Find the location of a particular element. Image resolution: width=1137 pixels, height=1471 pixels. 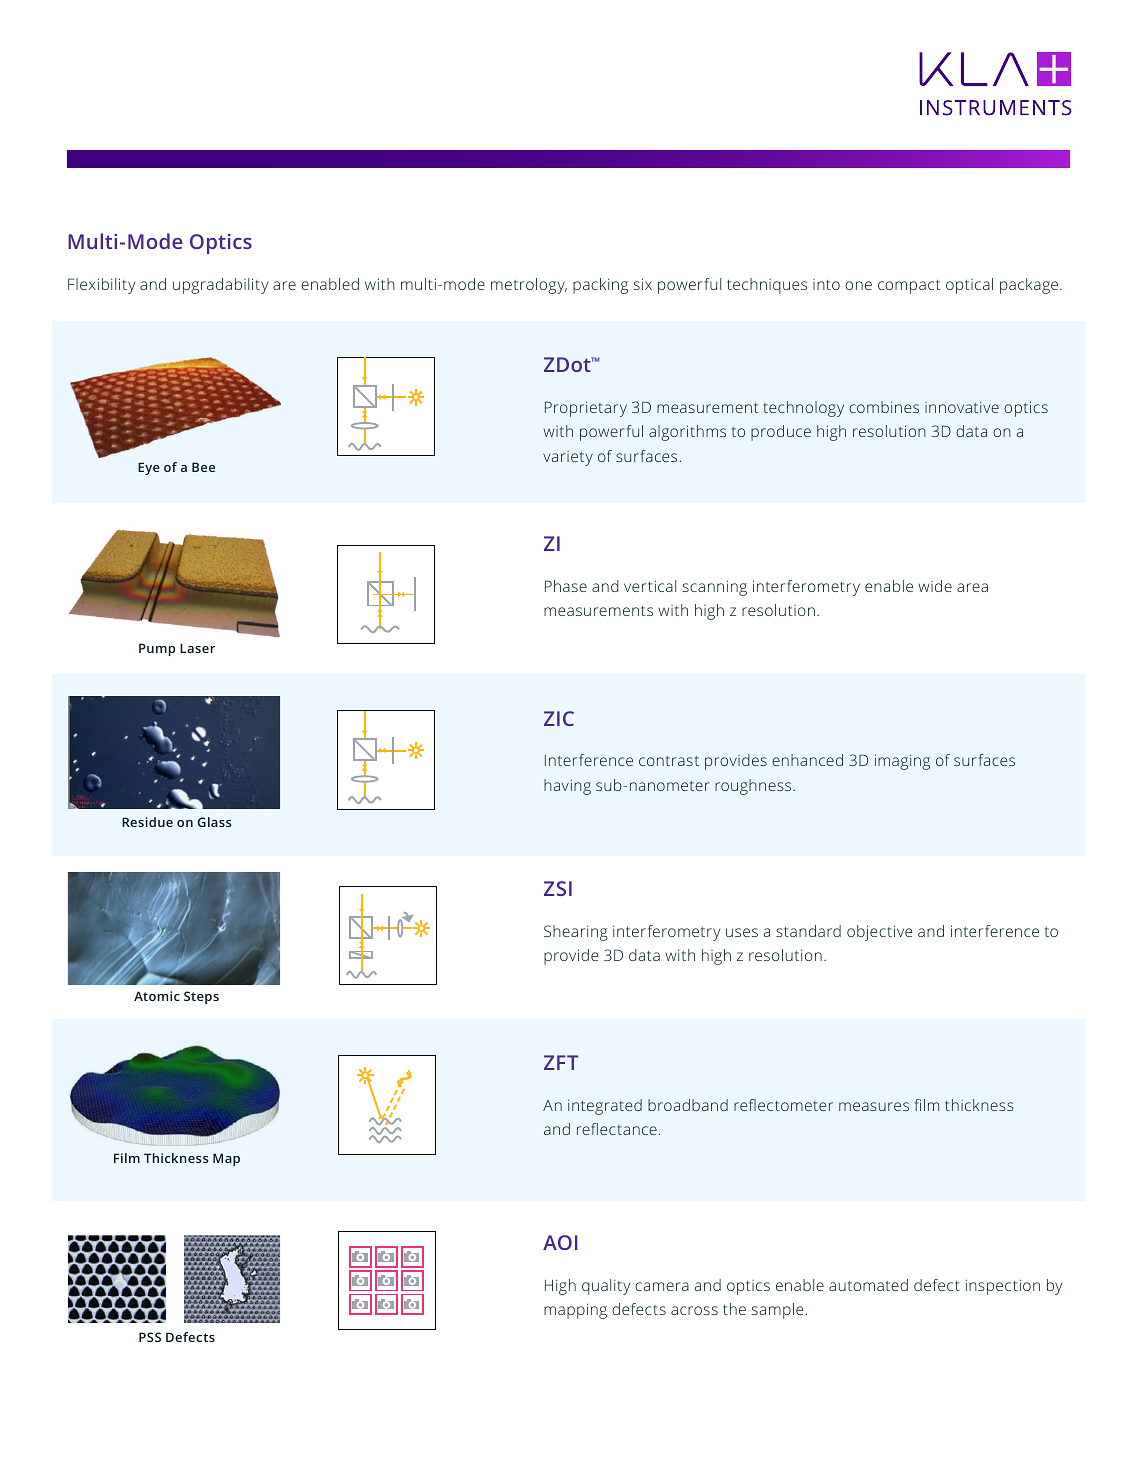

AOI is located at coordinates (560, 1242).
